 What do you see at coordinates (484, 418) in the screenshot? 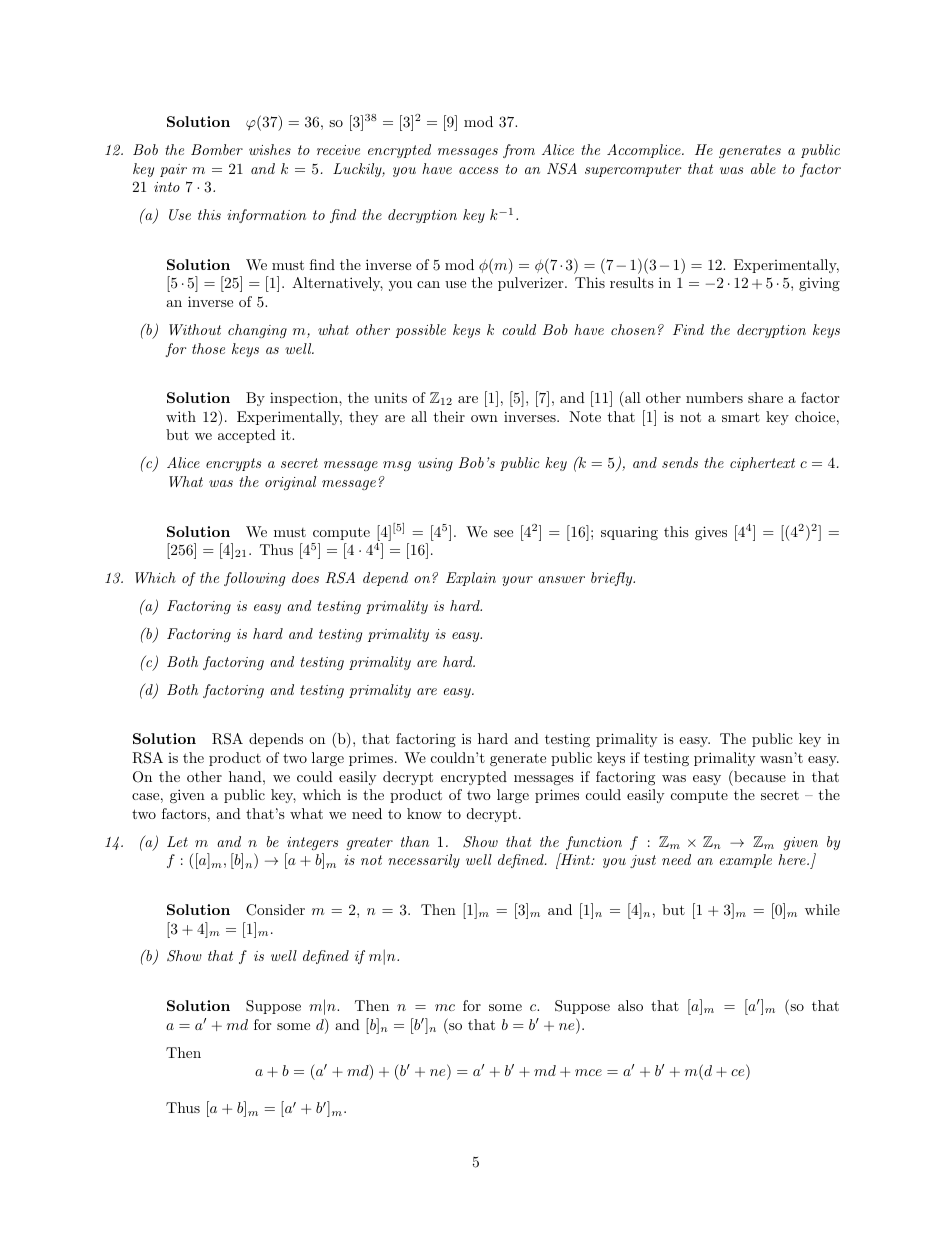
I see `own` at bounding box center [484, 418].
